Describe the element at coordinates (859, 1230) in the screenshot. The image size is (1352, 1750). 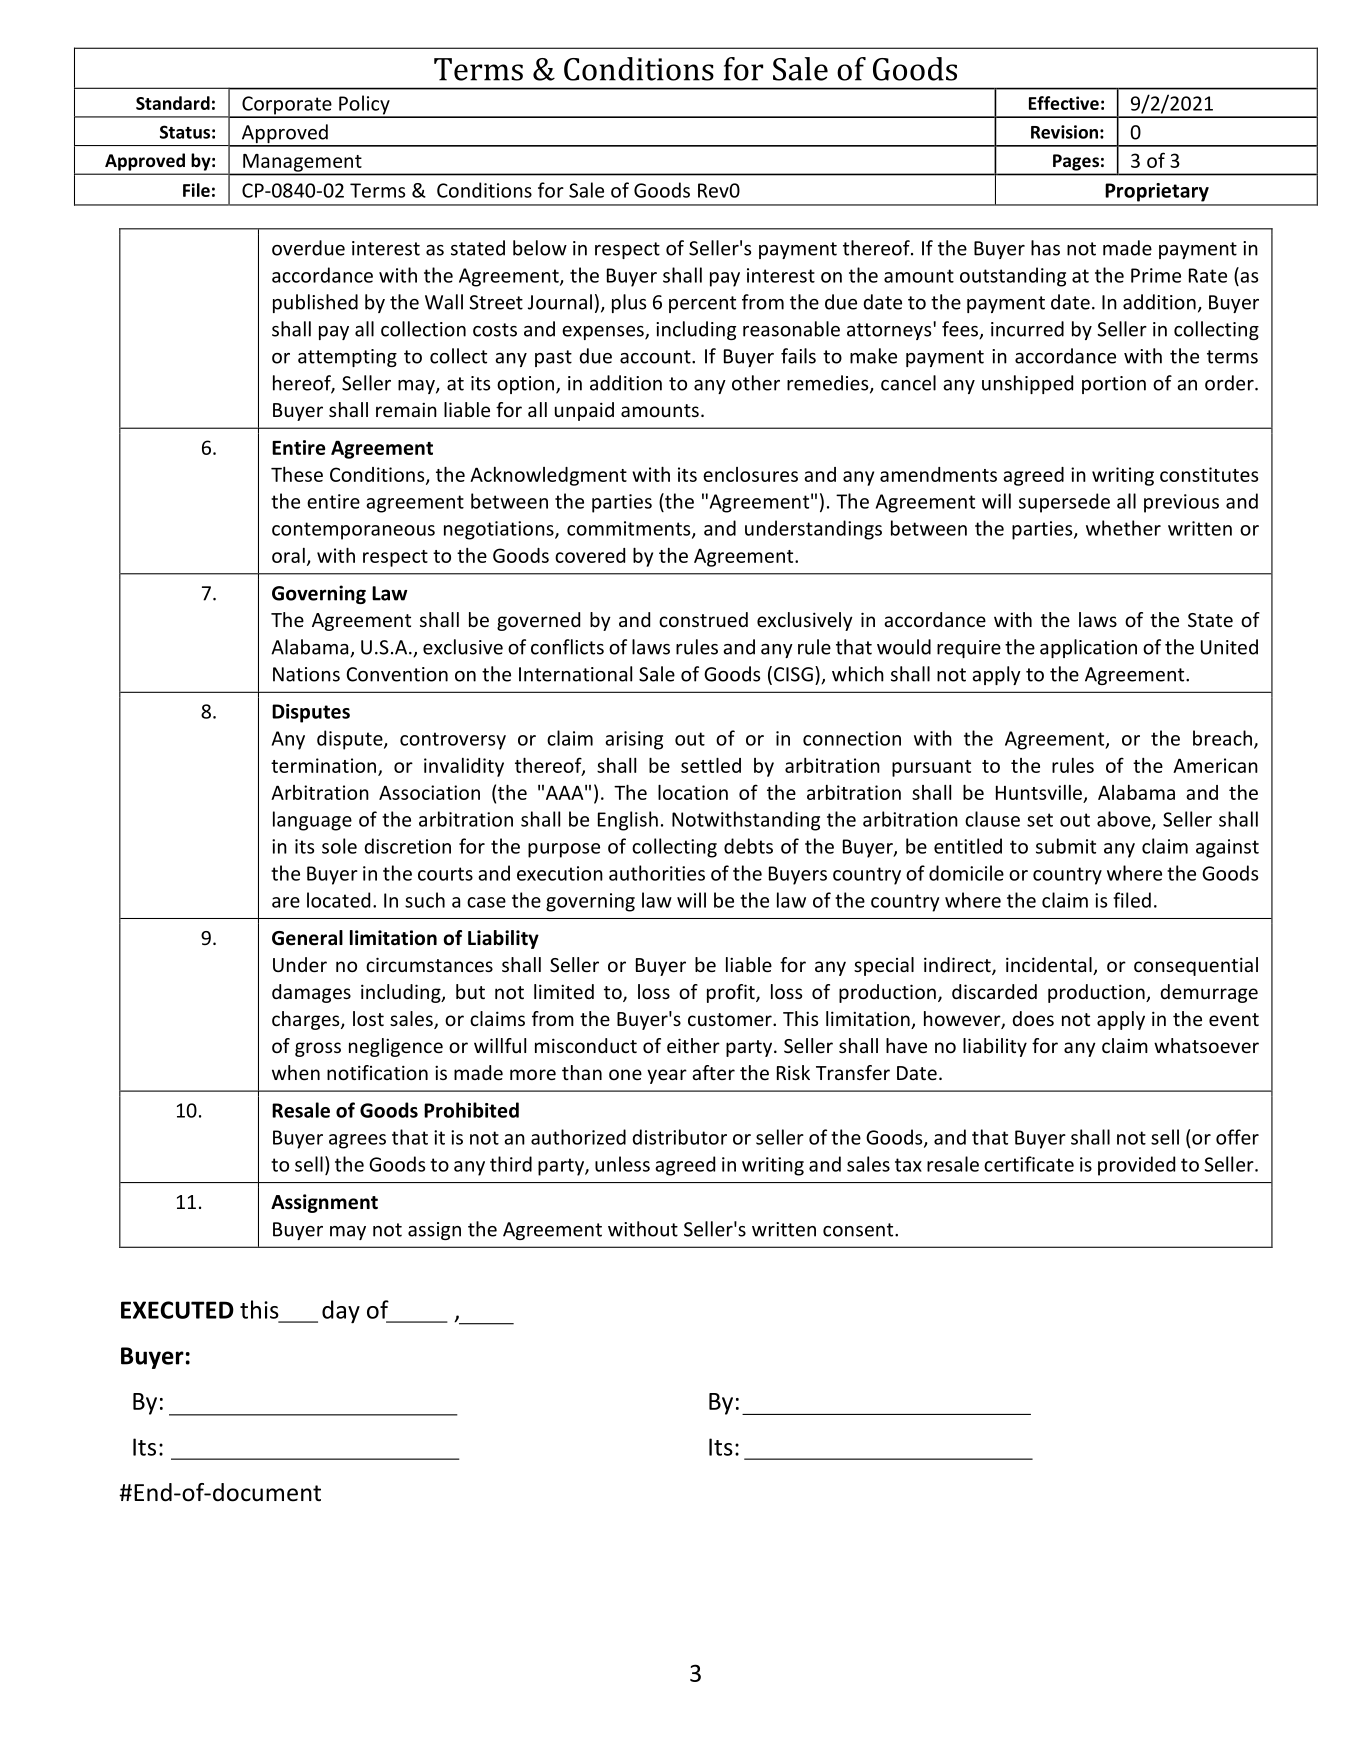
I see `consent` at that location.
